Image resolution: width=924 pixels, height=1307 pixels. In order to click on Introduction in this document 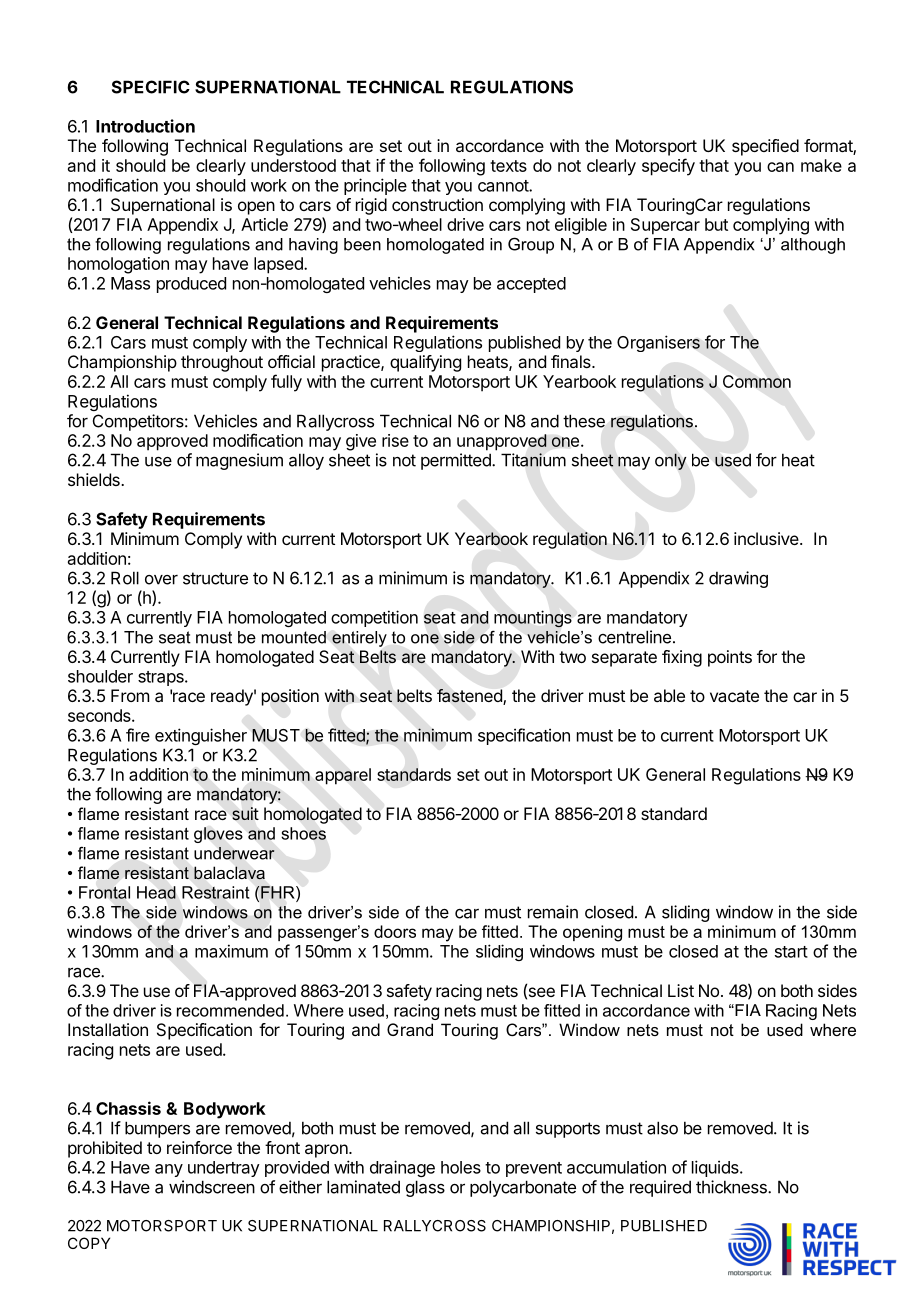, I will do `click(145, 126)`.
